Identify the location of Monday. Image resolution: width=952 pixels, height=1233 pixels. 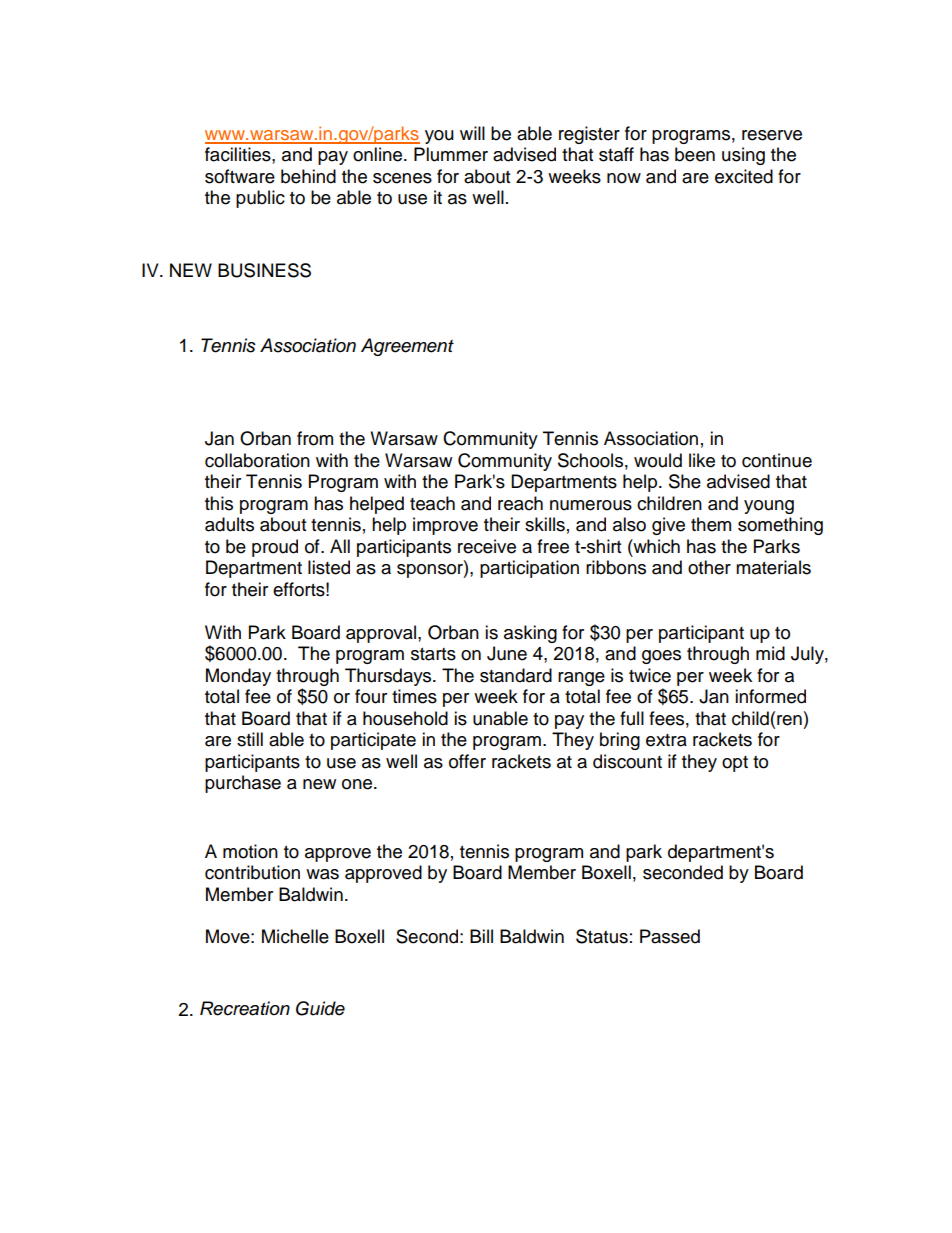
(238, 677).
